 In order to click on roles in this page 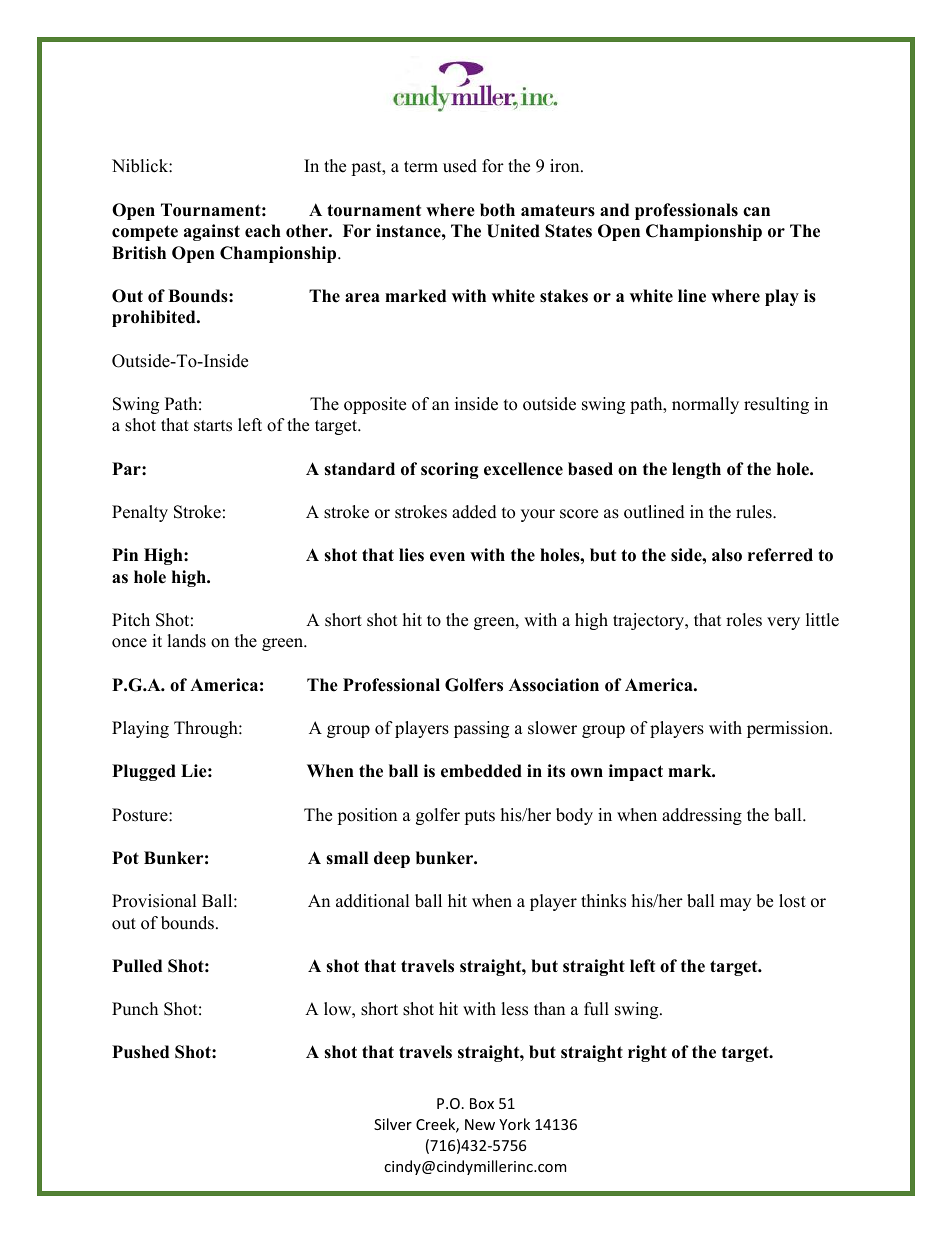, I will do `click(744, 620)`.
